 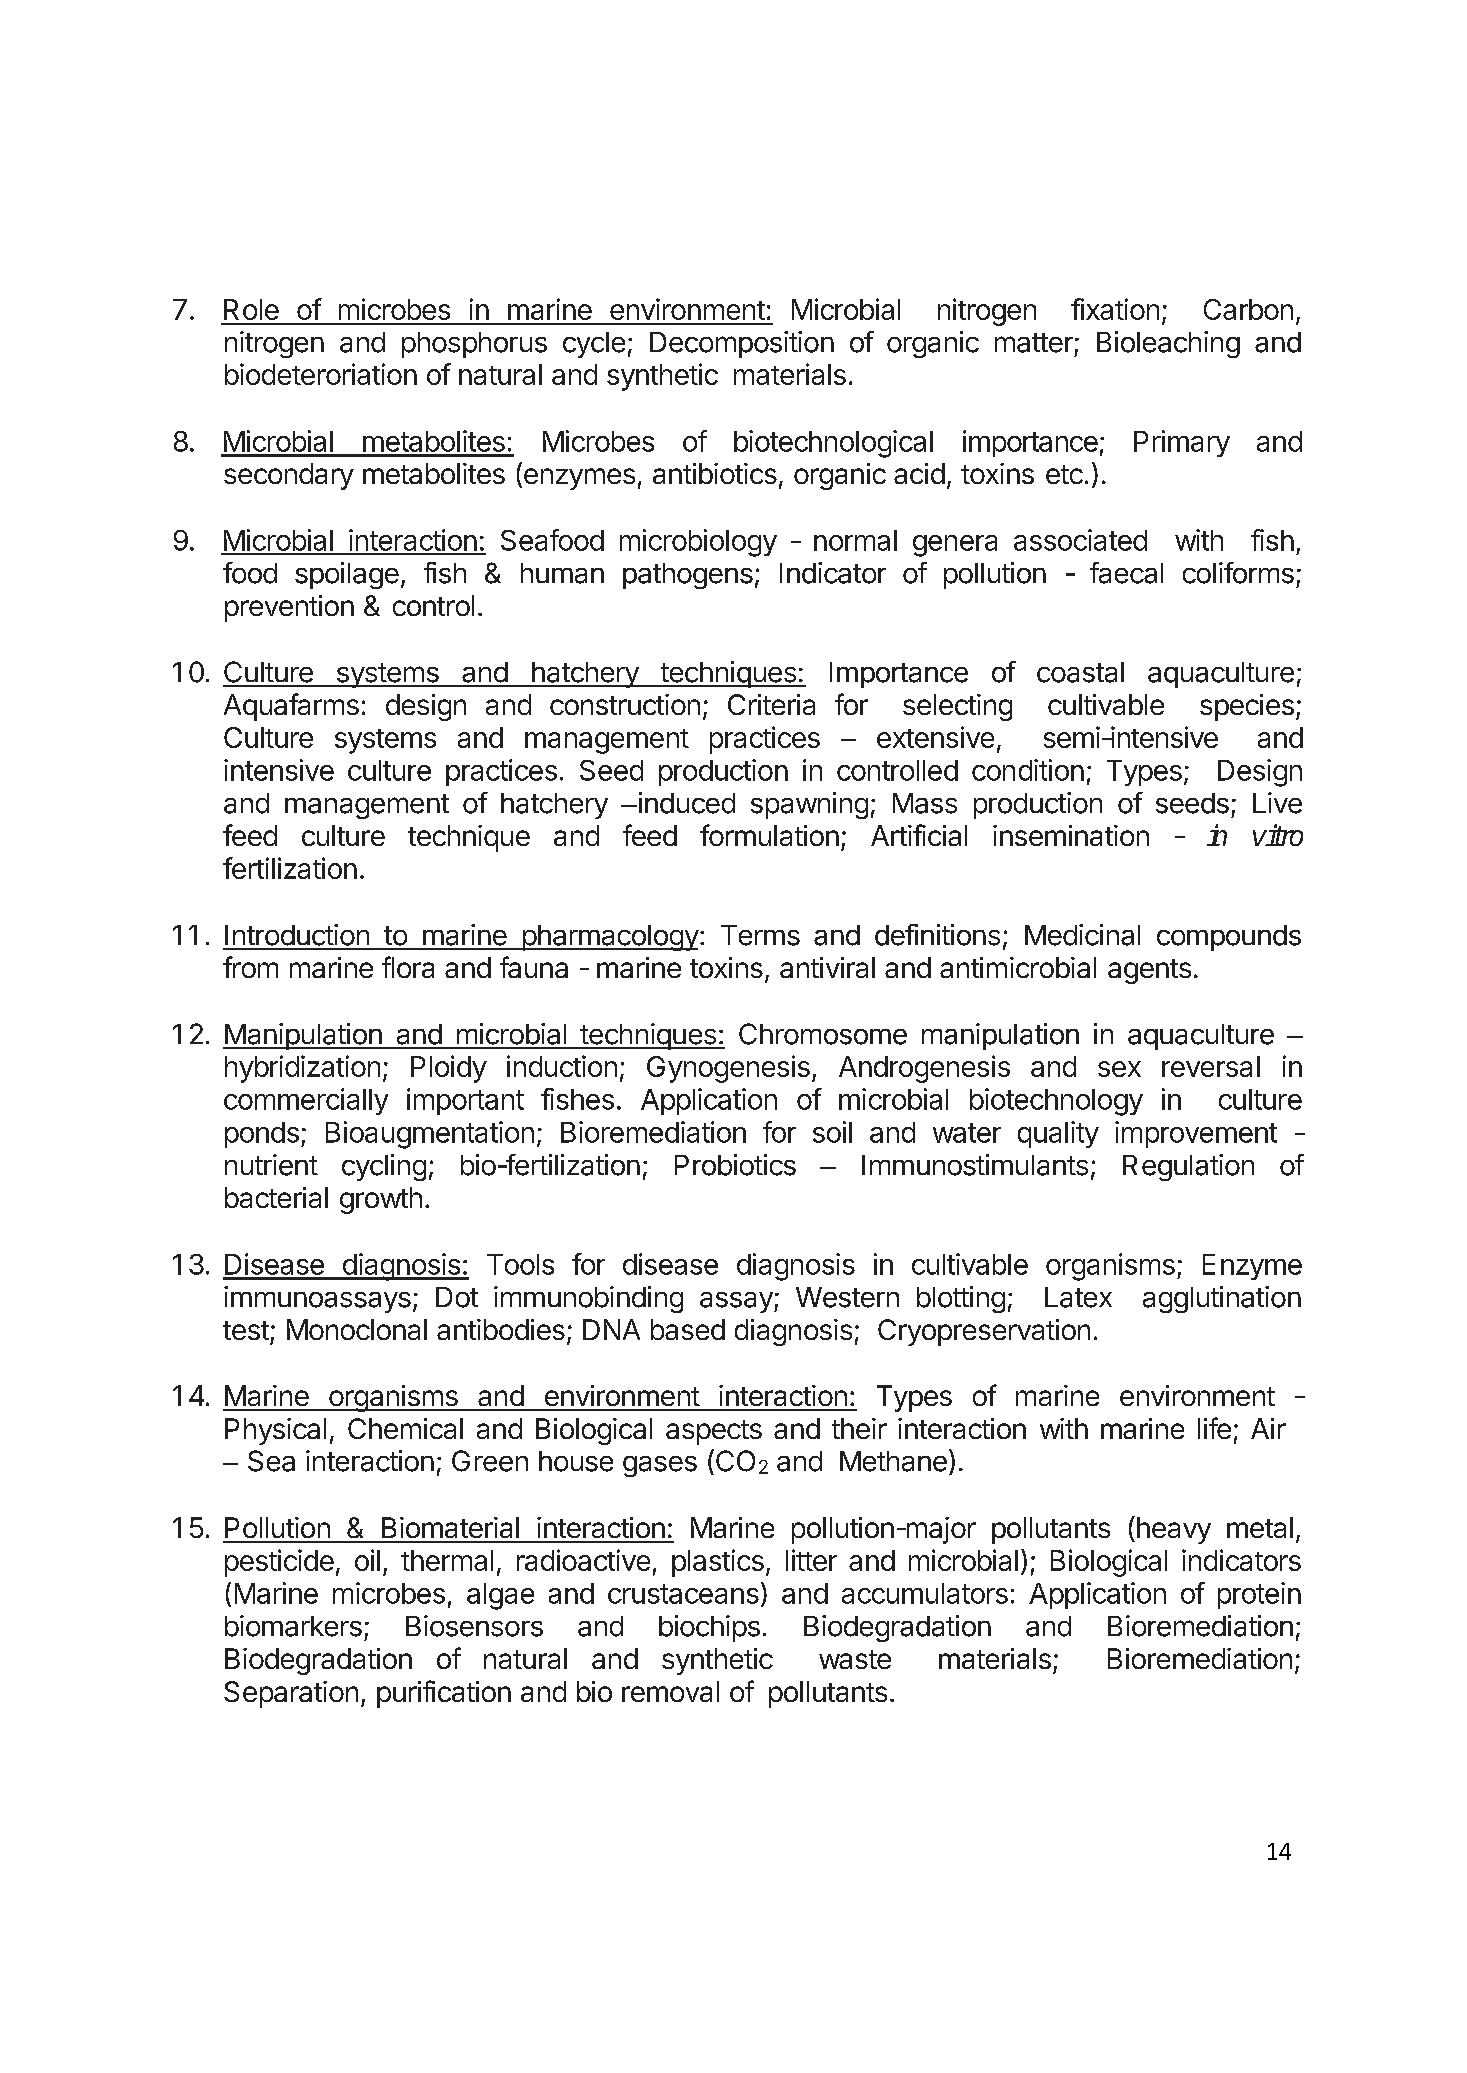 I want to click on Decomposition, so click(x=742, y=344).
